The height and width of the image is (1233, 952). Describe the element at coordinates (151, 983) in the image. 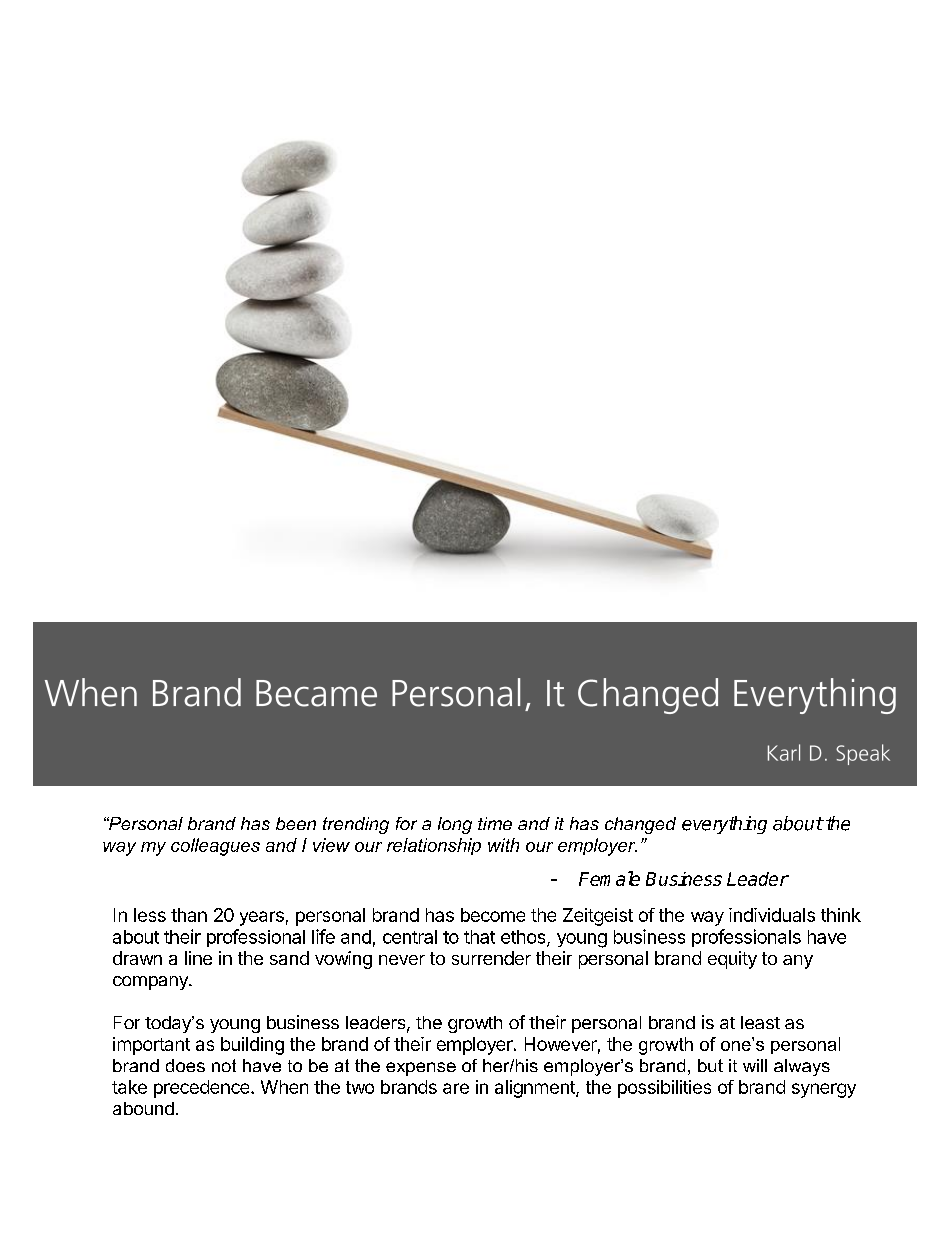

I see `company` at that location.
